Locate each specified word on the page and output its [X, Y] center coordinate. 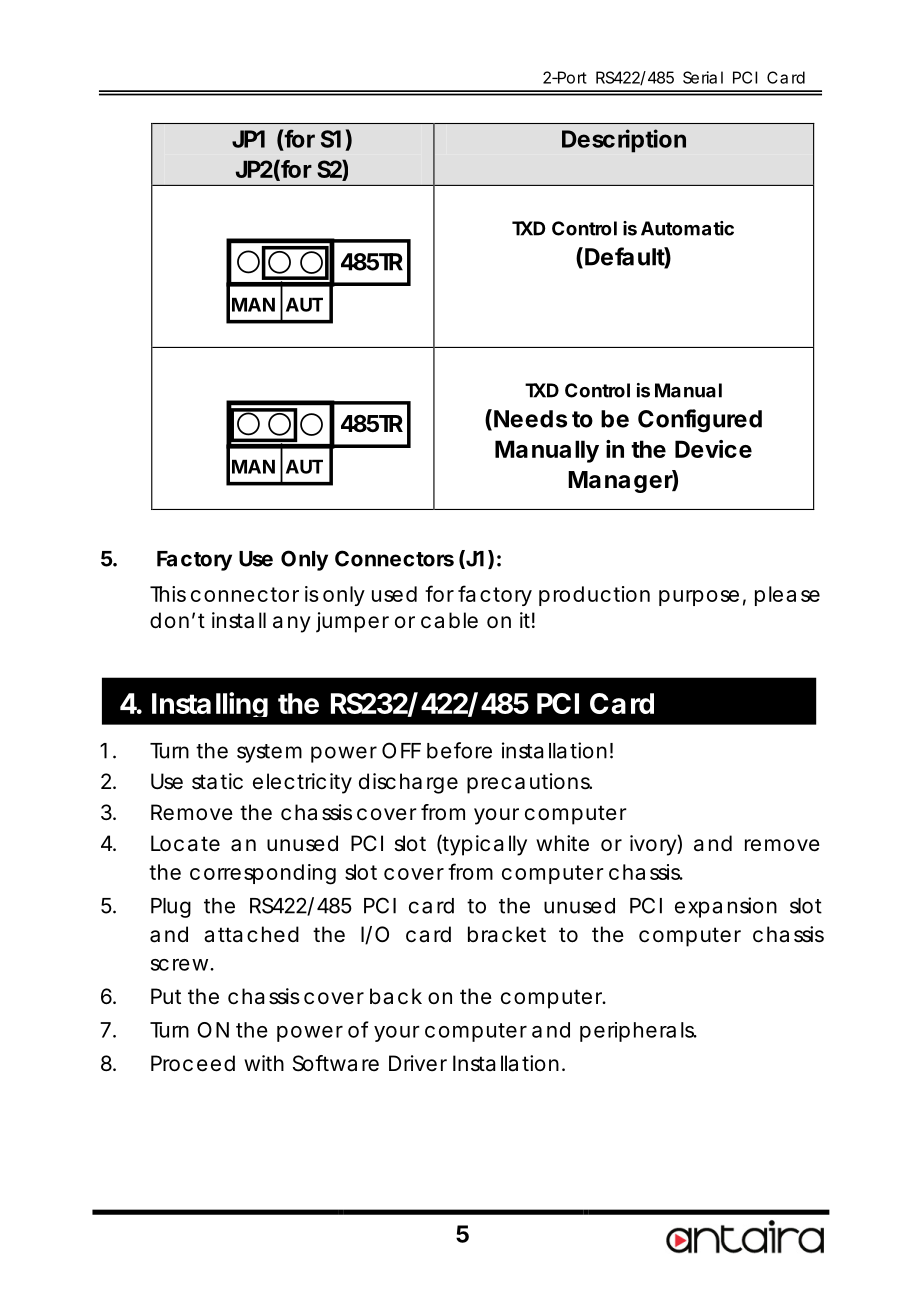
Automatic [687, 228]
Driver [418, 1063]
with [264, 1063]
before [459, 750]
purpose [699, 598]
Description [624, 141]
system [269, 753]
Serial [703, 77]
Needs [530, 419]
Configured [700, 421]
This [168, 594]
